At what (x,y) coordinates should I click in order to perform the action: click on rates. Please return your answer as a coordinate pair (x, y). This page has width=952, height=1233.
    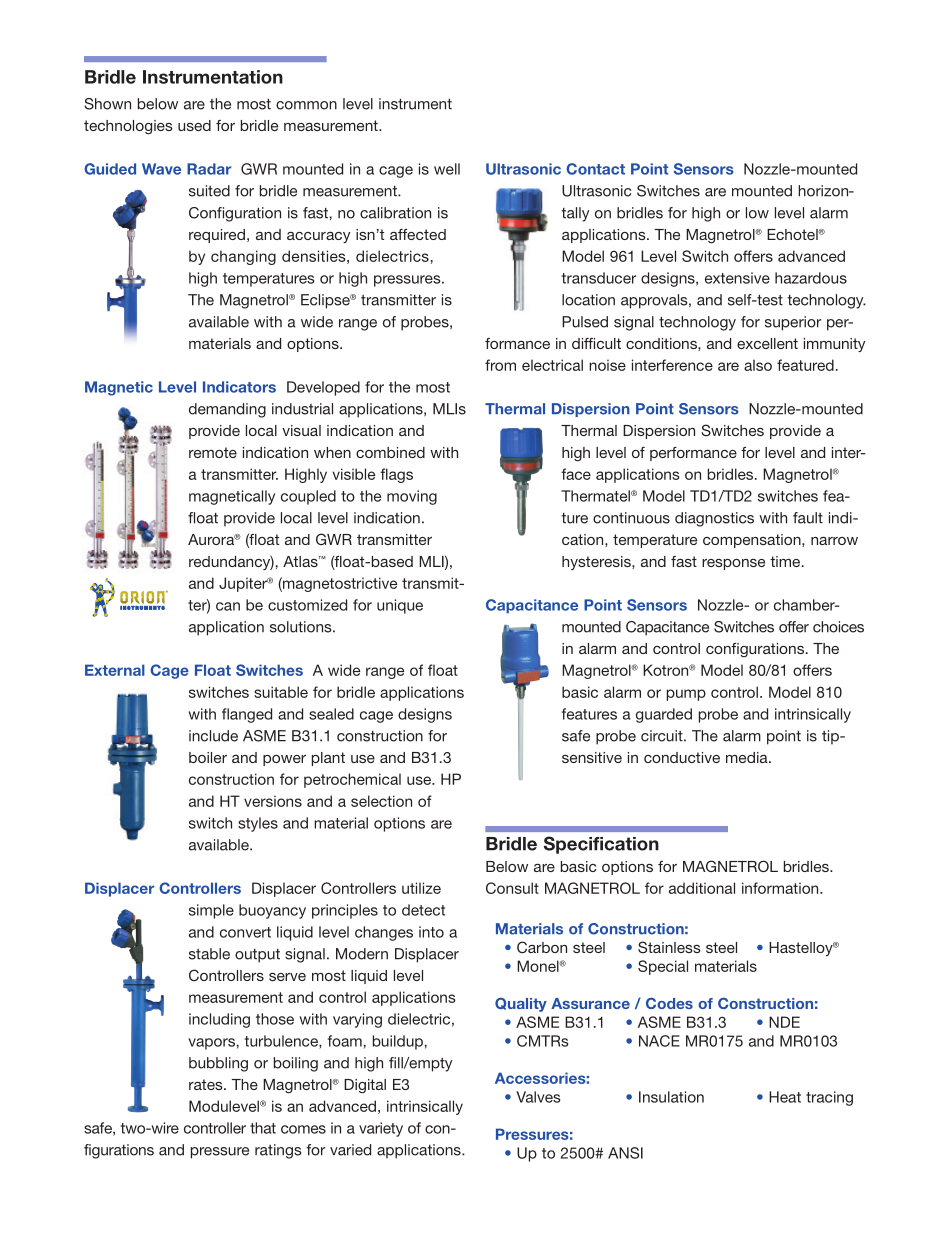
    Looking at the image, I should click on (207, 1084).
